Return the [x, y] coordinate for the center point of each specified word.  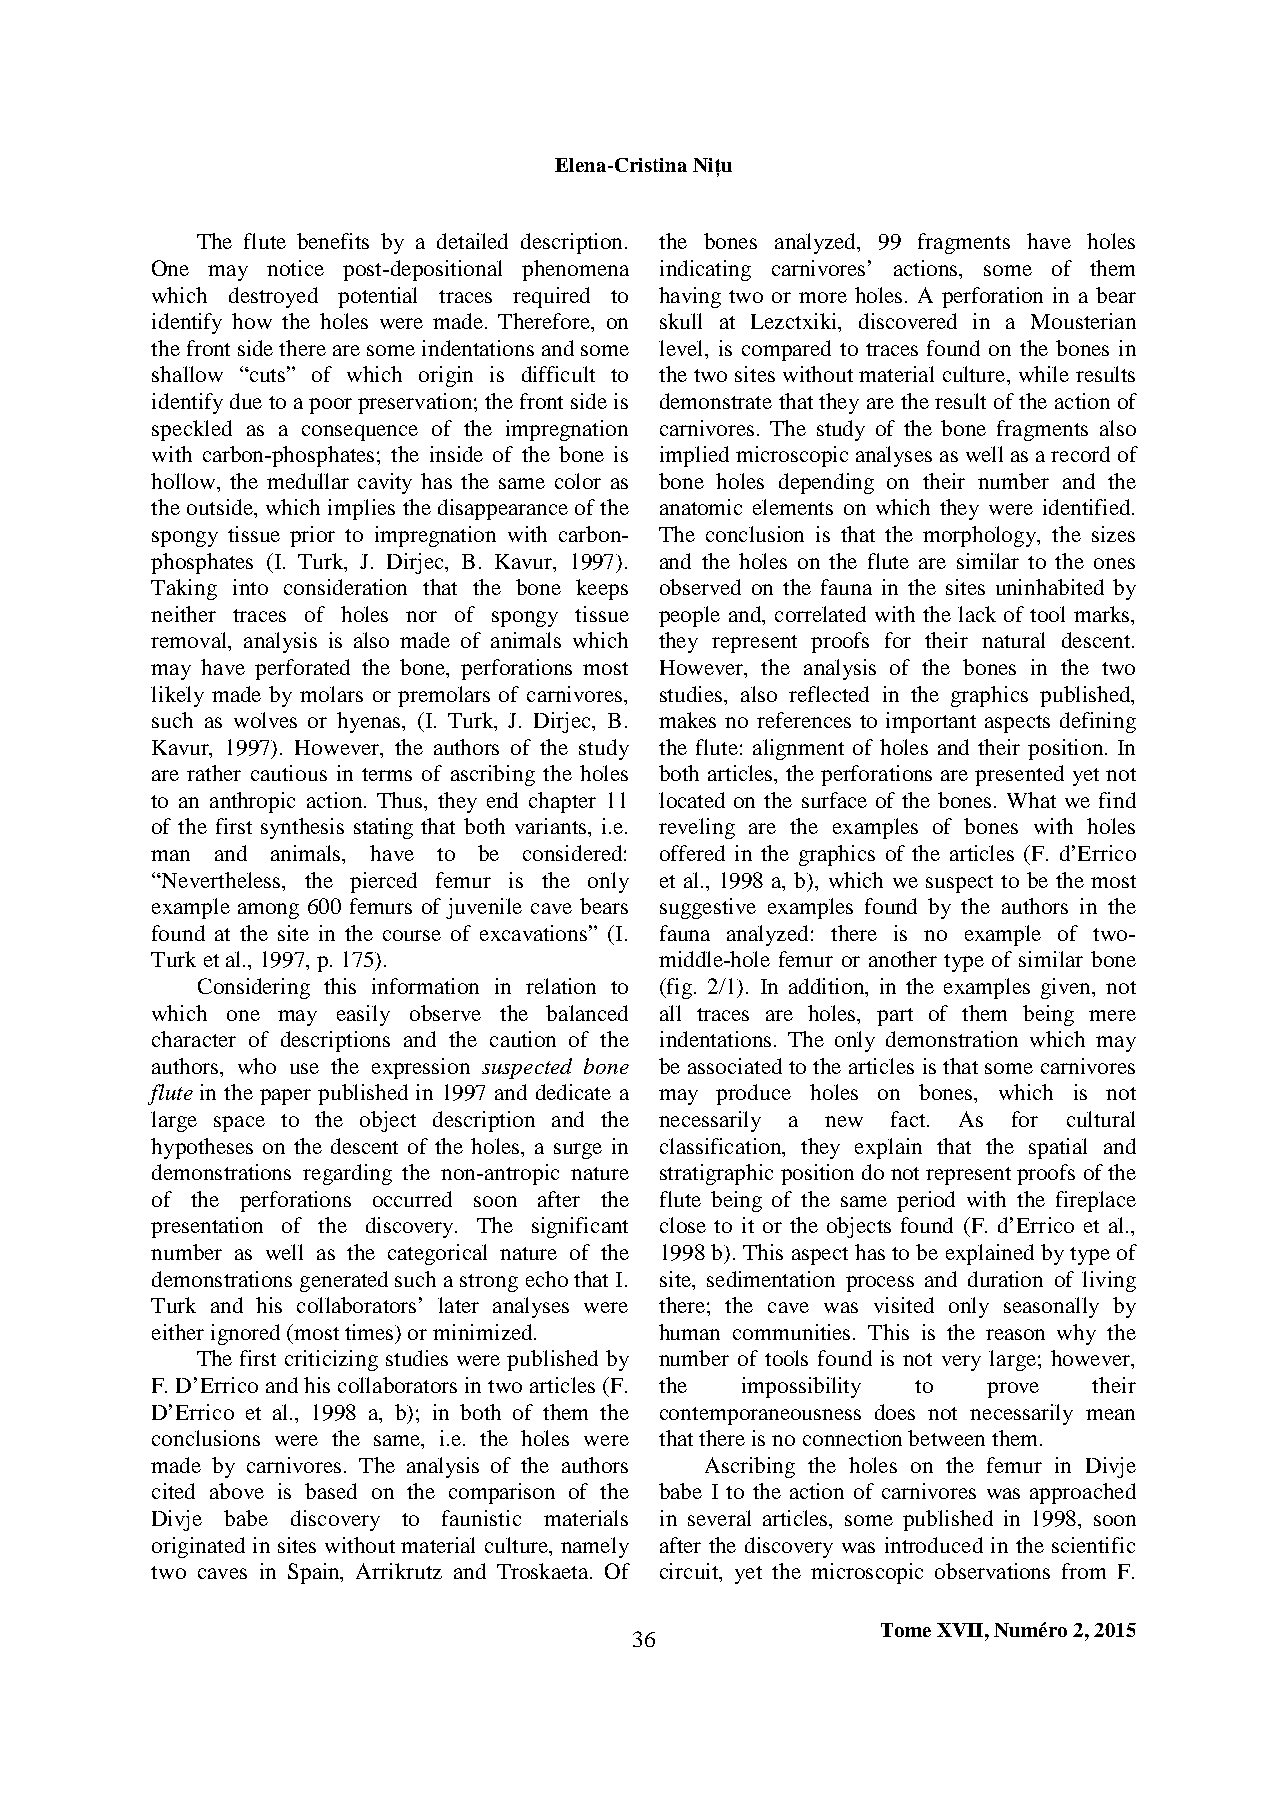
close [683, 1225]
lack [977, 614]
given [1067, 988]
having [690, 297]
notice [295, 268]
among [268, 911]
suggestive [708, 908]
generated [344, 1281]
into [250, 587]
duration [1005, 1279]
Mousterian [1083, 321]
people [689, 616]
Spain [315, 1573]
